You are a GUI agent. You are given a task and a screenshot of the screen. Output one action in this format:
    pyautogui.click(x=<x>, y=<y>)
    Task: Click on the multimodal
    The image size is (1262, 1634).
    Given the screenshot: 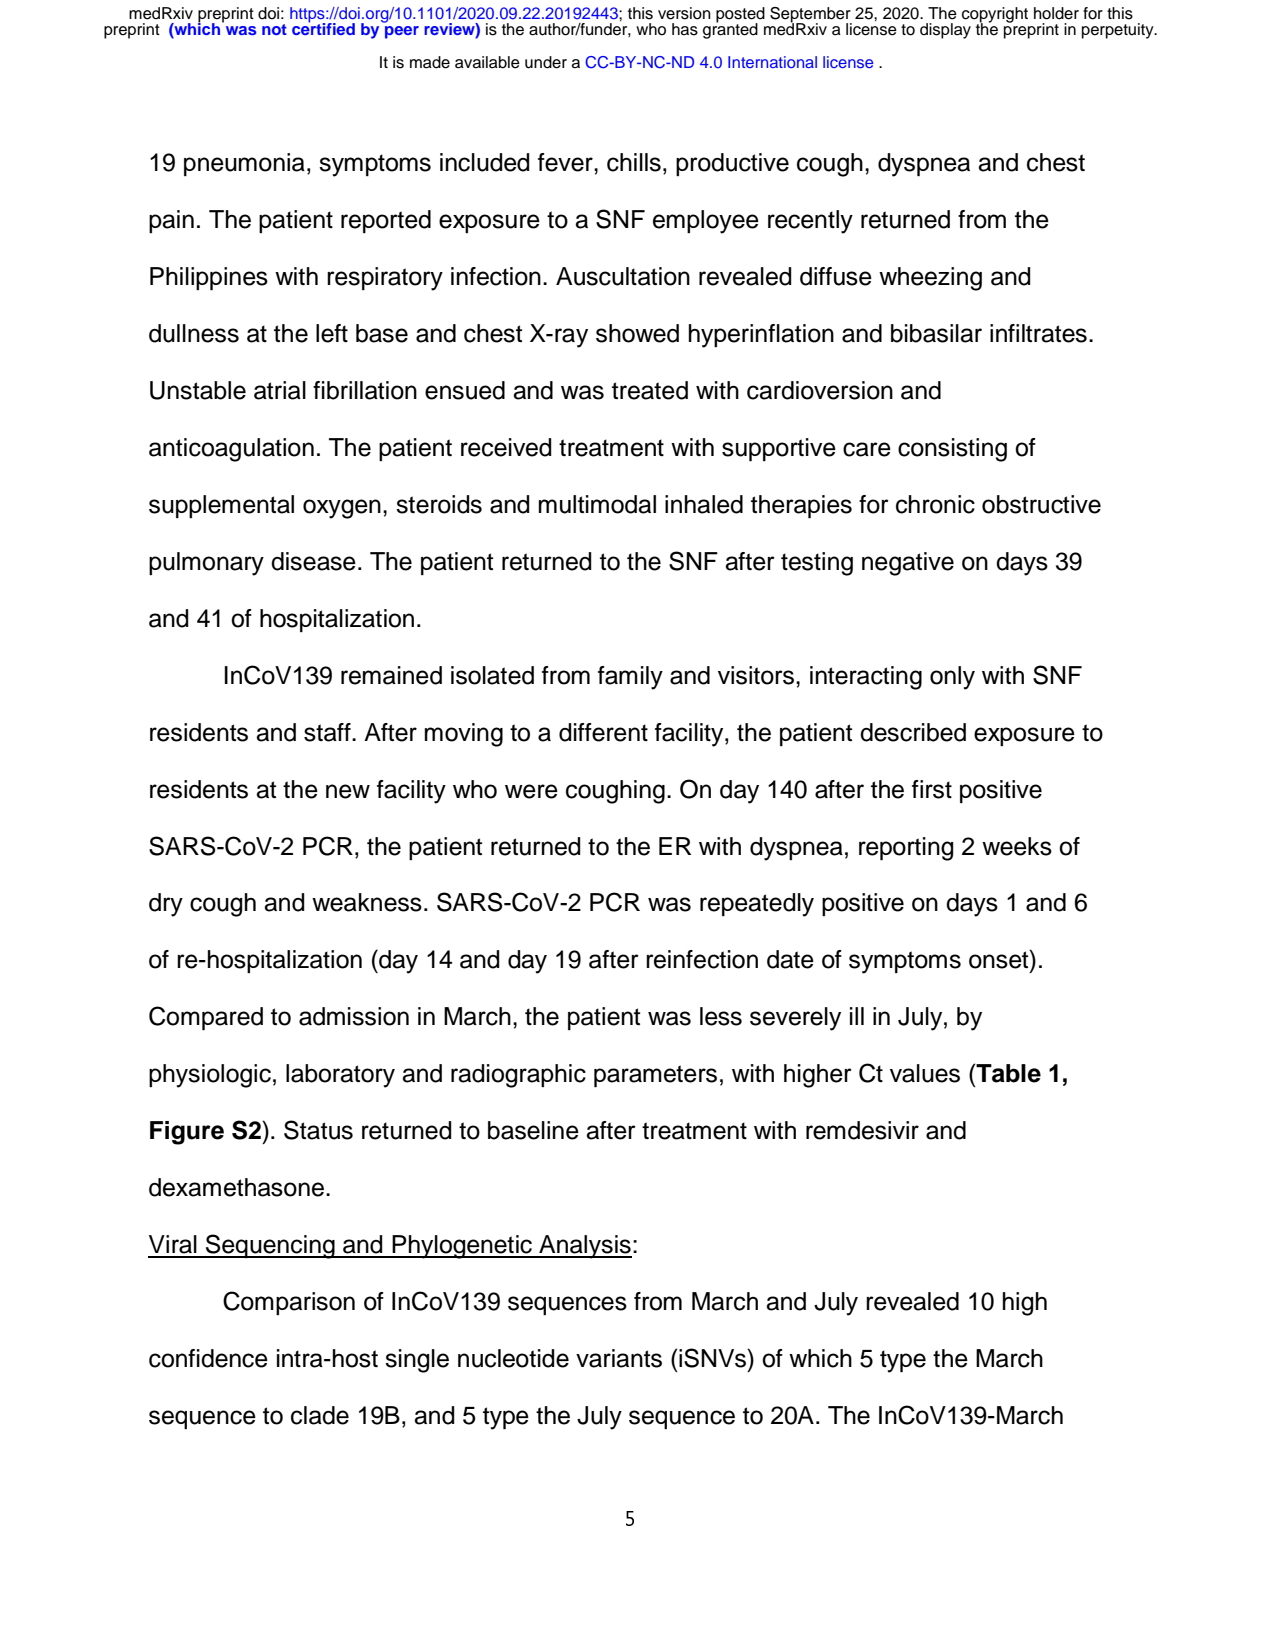 What is the action you would take?
    pyautogui.click(x=597, y=504)
